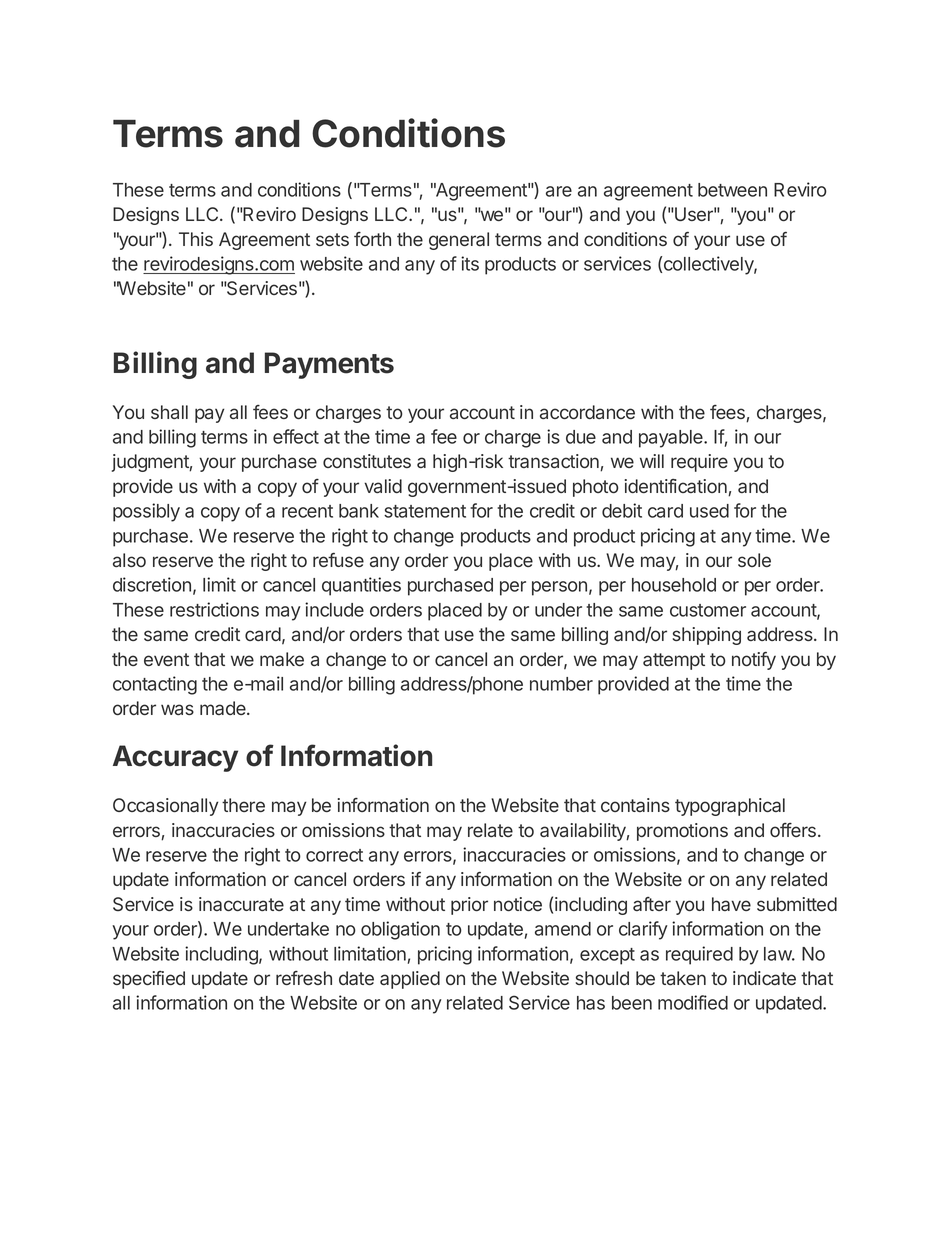 This page has width=952, height=1233. Describe the element at coordinates (169, 412) in the page. I see `shall` at that location.
